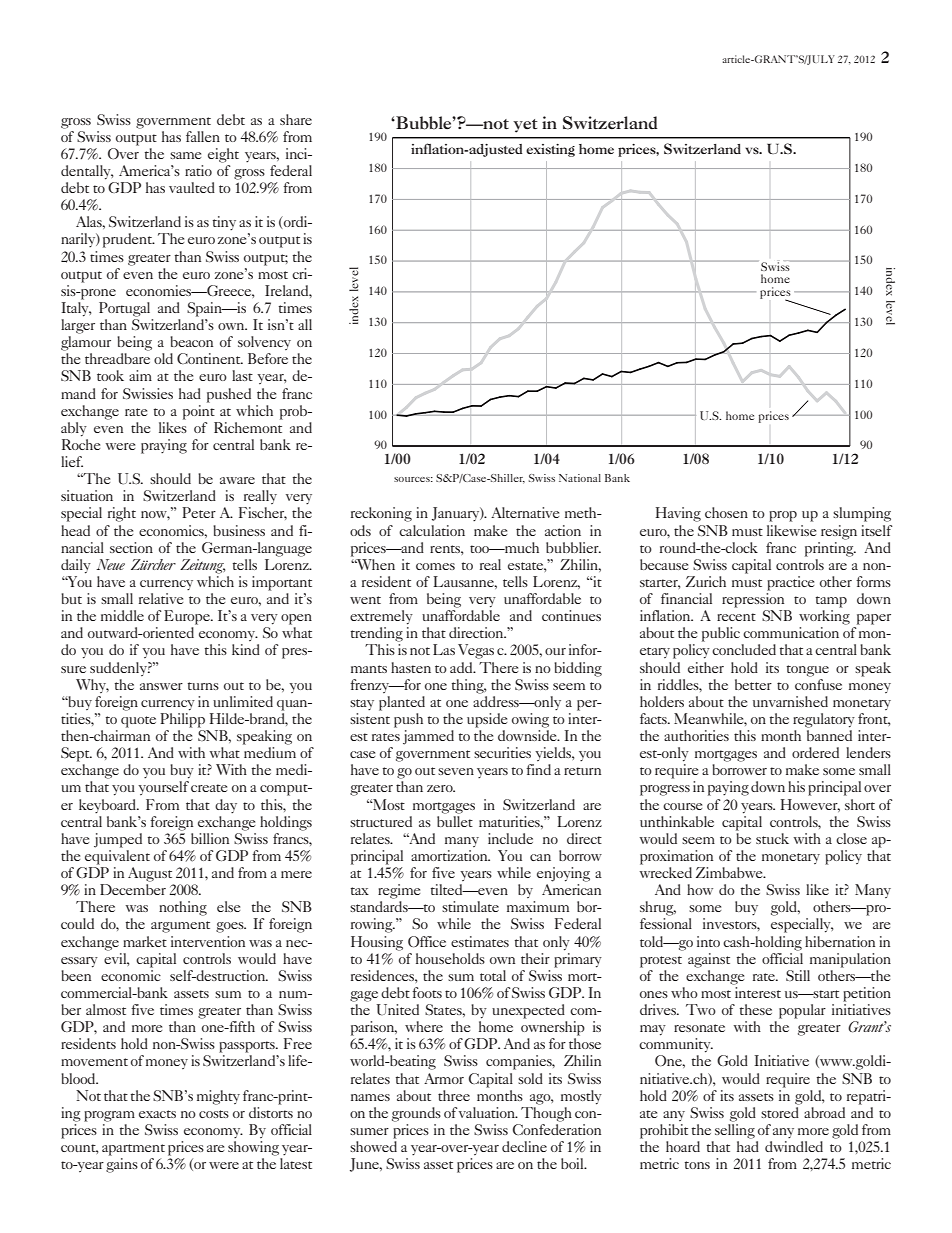 The image size is (952, 1233). I want to click on existing, so click(550, 150).
